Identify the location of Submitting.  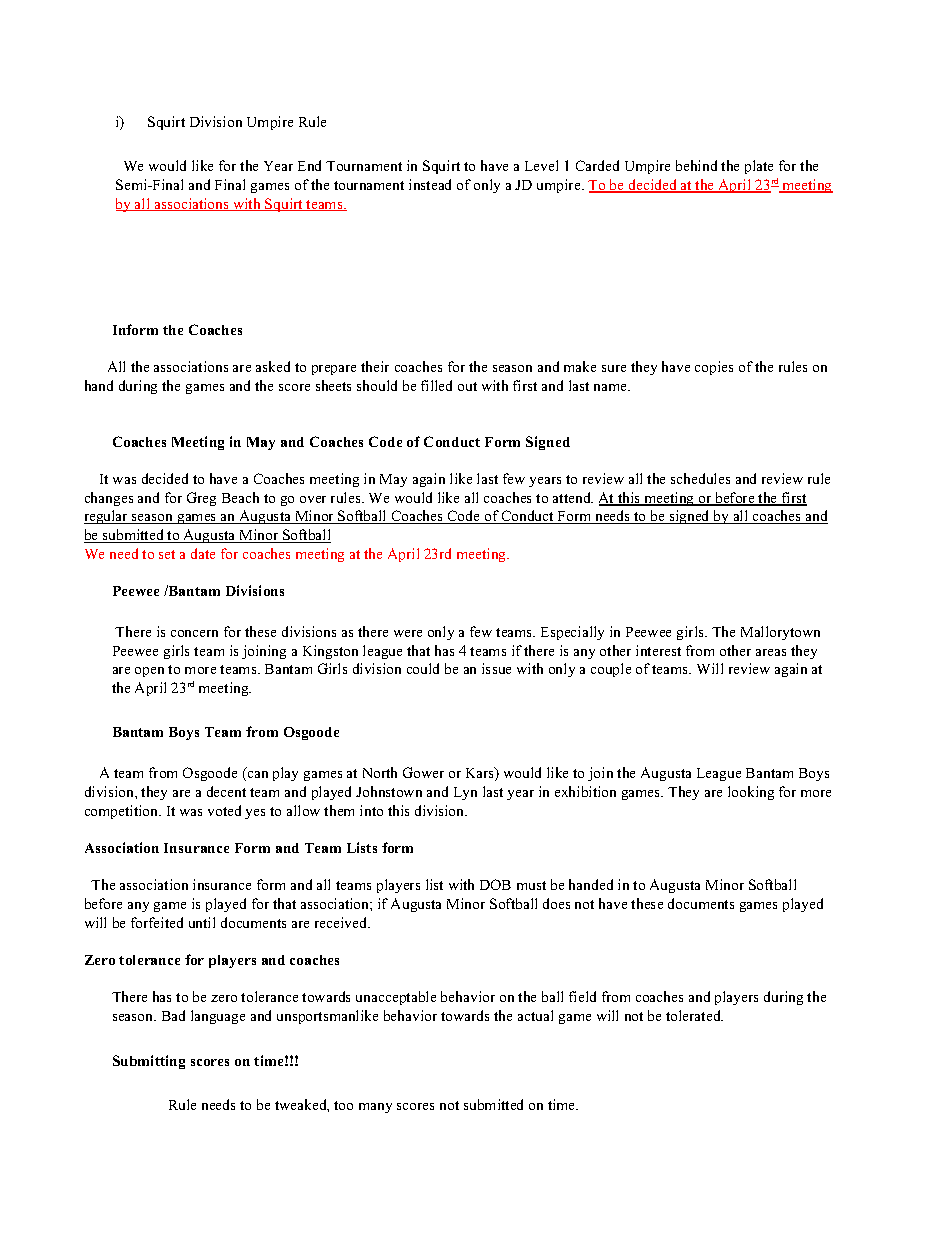
(149, 1062).
